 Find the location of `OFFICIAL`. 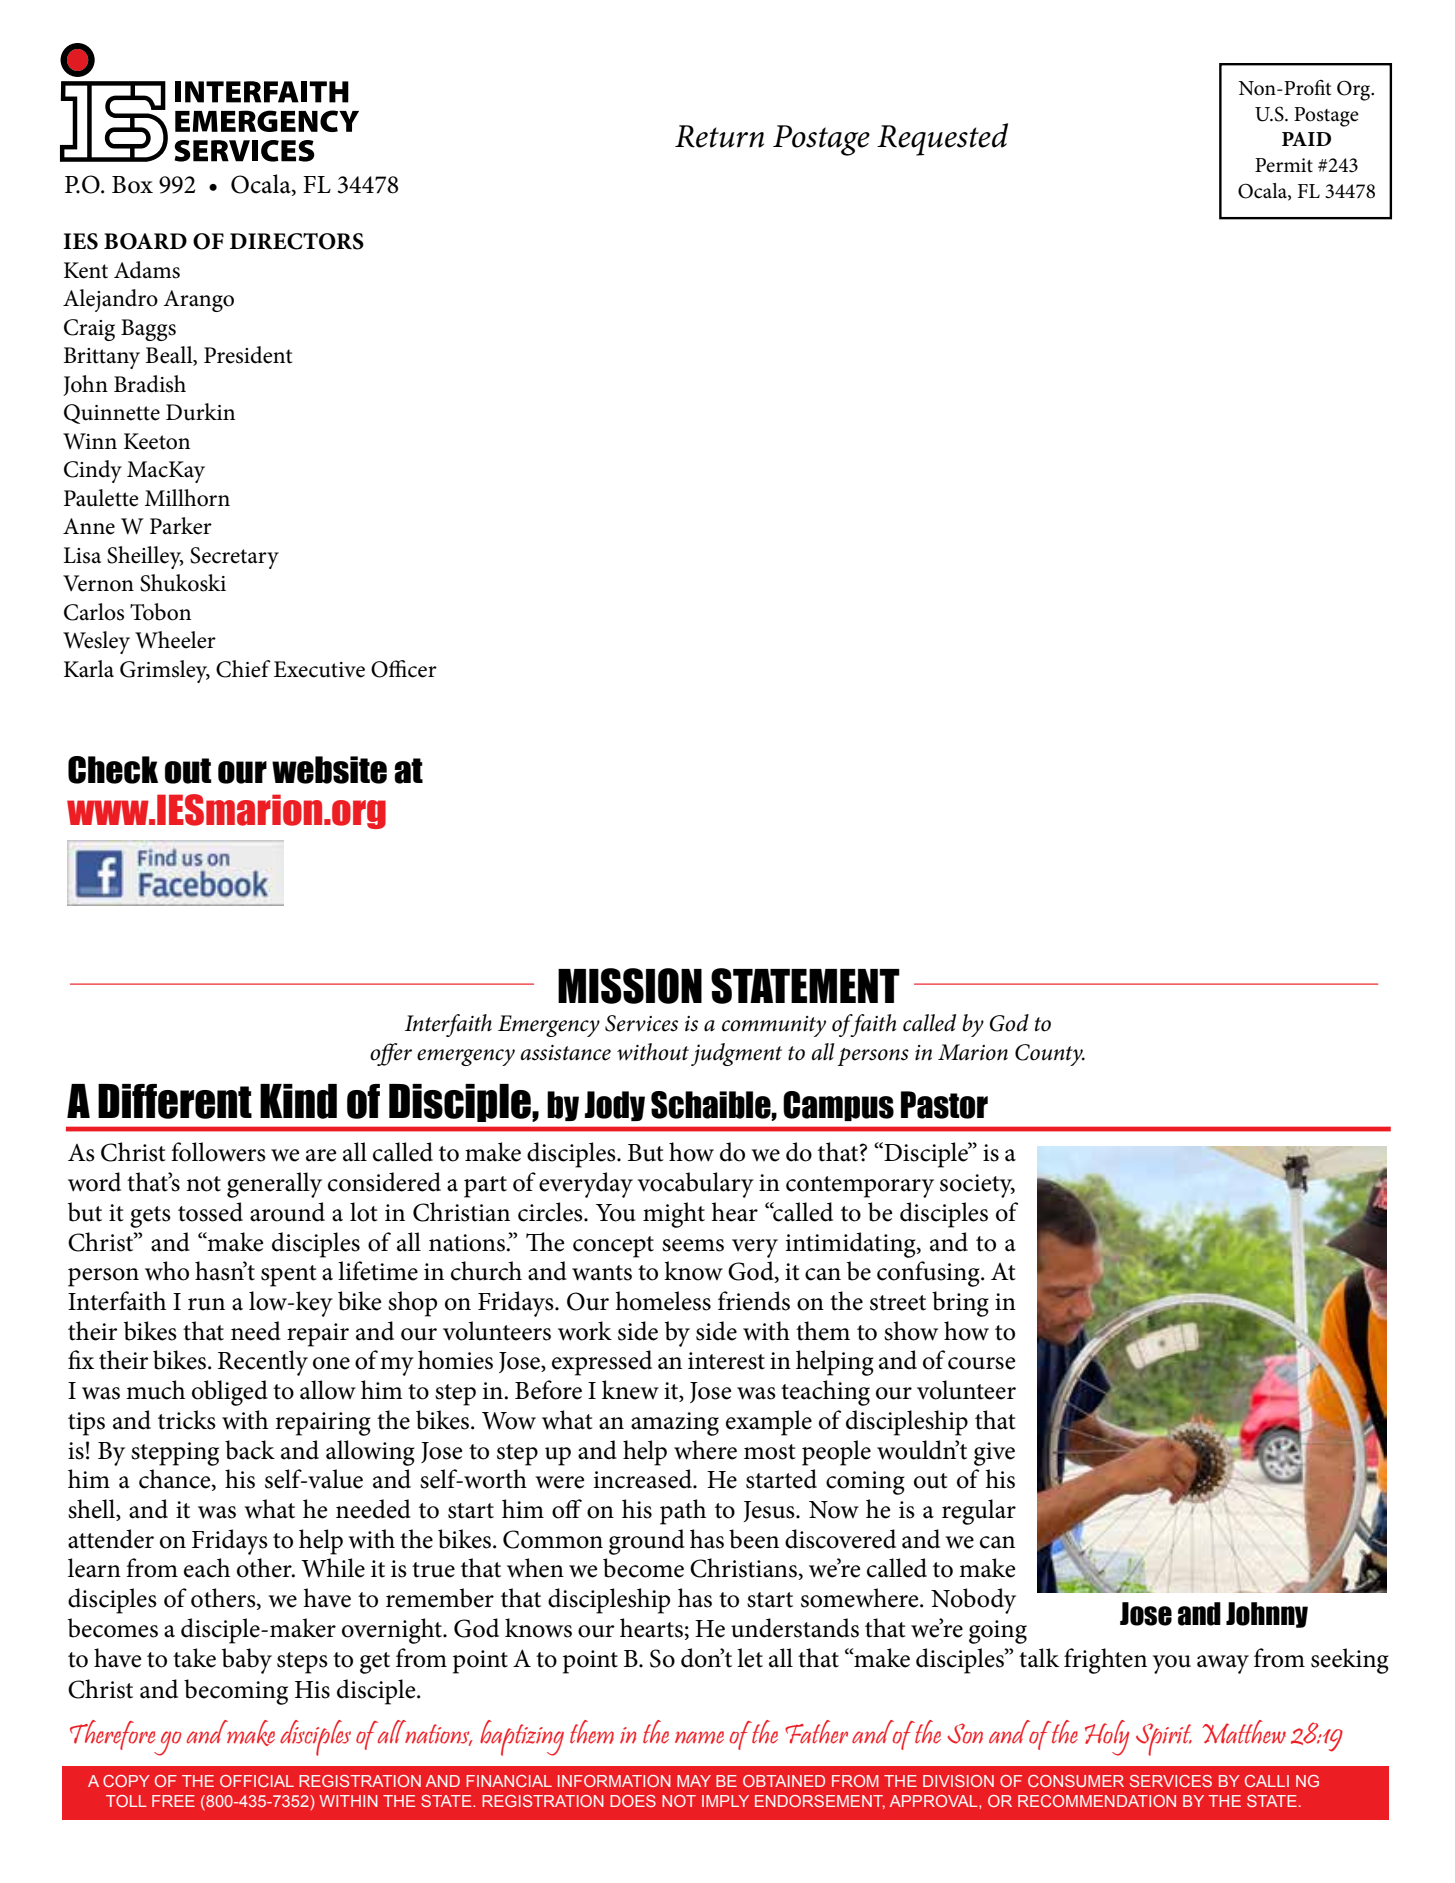

OFFICIAL is located at coordinates (257, 1781).
